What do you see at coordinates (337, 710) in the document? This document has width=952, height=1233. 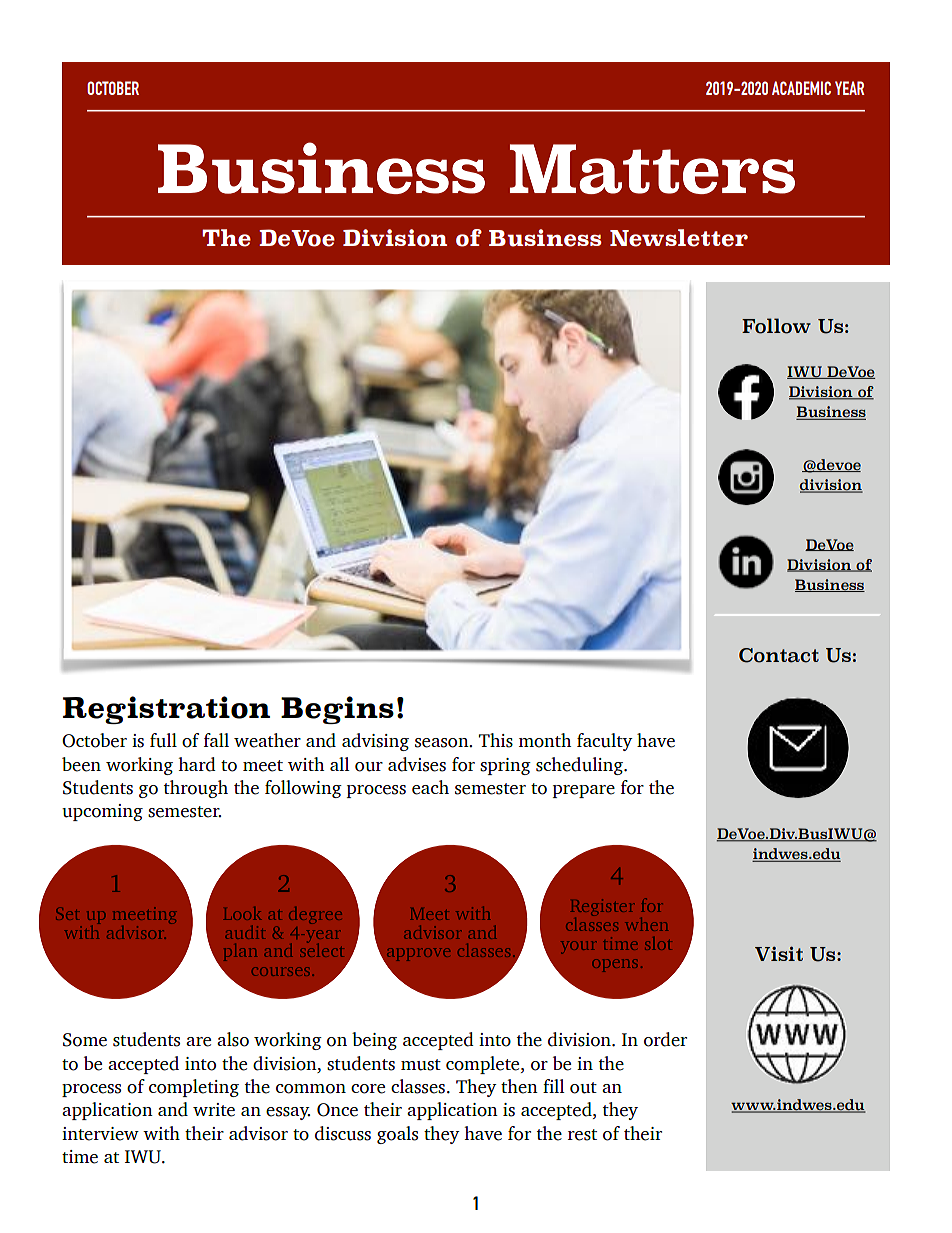 I see `Begins` at bounding box center [337, 710].
